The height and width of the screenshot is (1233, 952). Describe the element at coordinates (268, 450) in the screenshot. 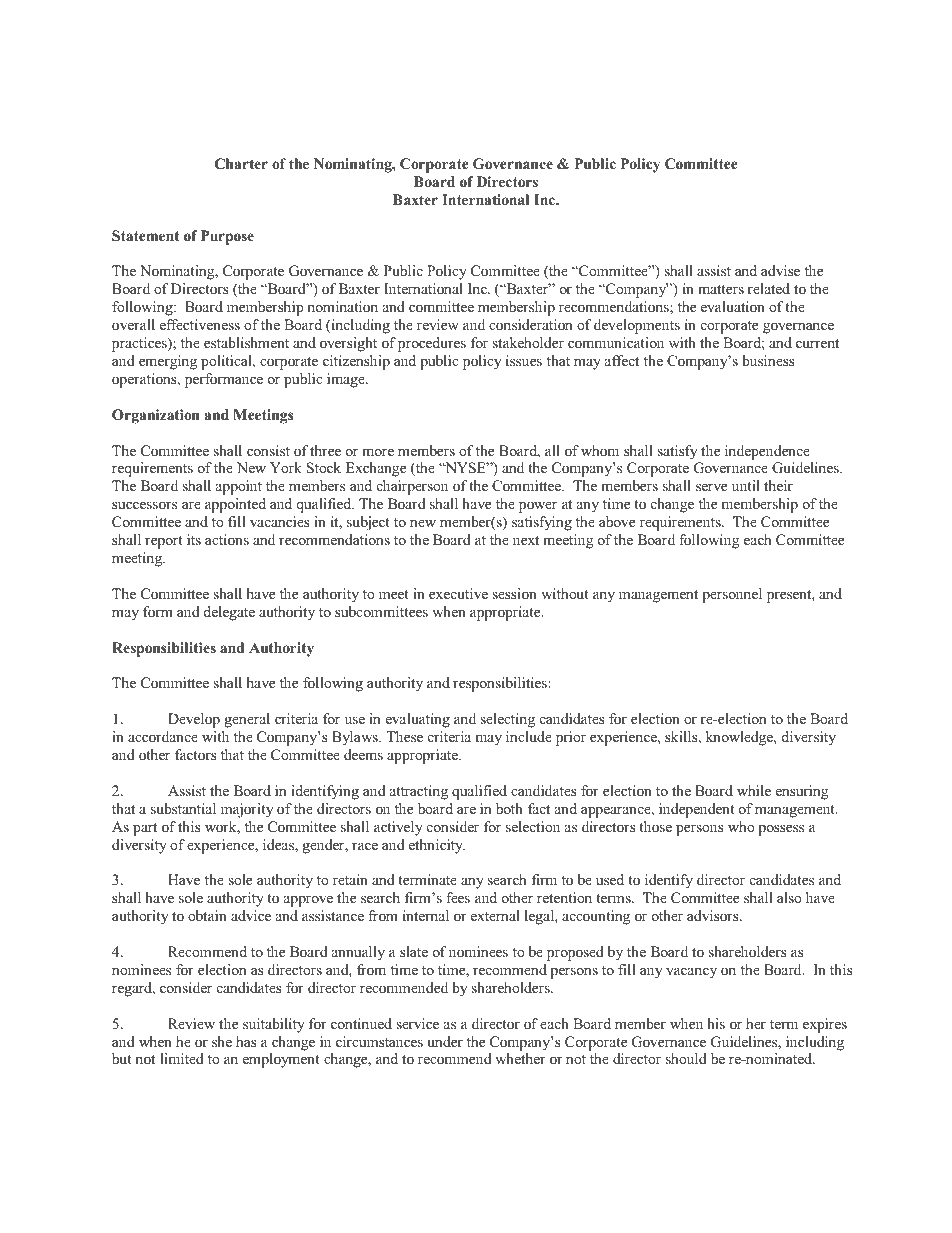

I see `consist` at that location.
